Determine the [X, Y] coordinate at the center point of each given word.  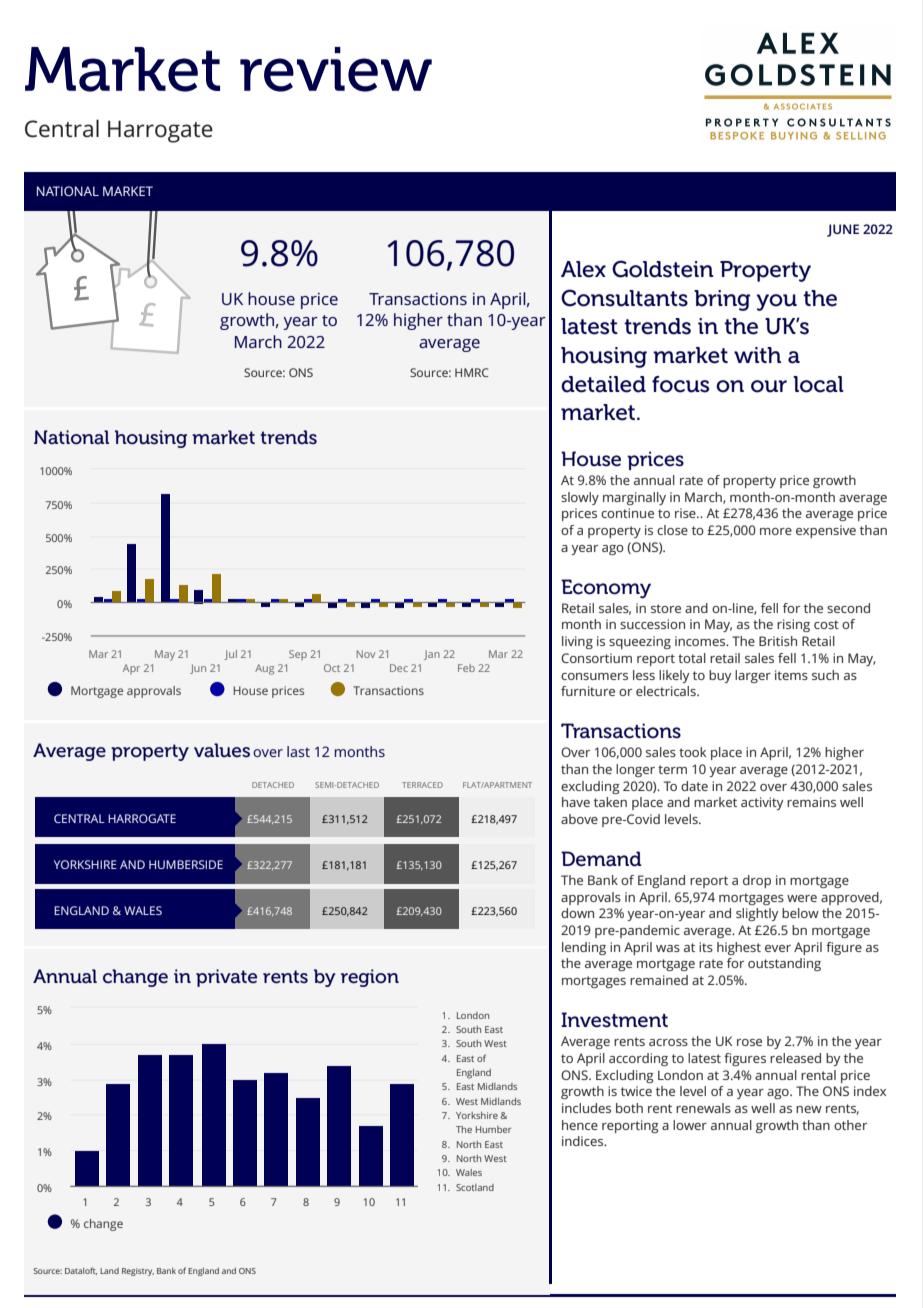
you [777, 302]
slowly [580, 498]
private [226, 978]
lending [584, 948]
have [576, 802]
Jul [230, 655]
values [222, 750]
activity [762, 803]
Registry [138, 1272]
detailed [603, 384]
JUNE [843, 230]
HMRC [472, 372]
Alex [583, 269]
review [336, 69]
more [776, 531]
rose [749, 1042]
